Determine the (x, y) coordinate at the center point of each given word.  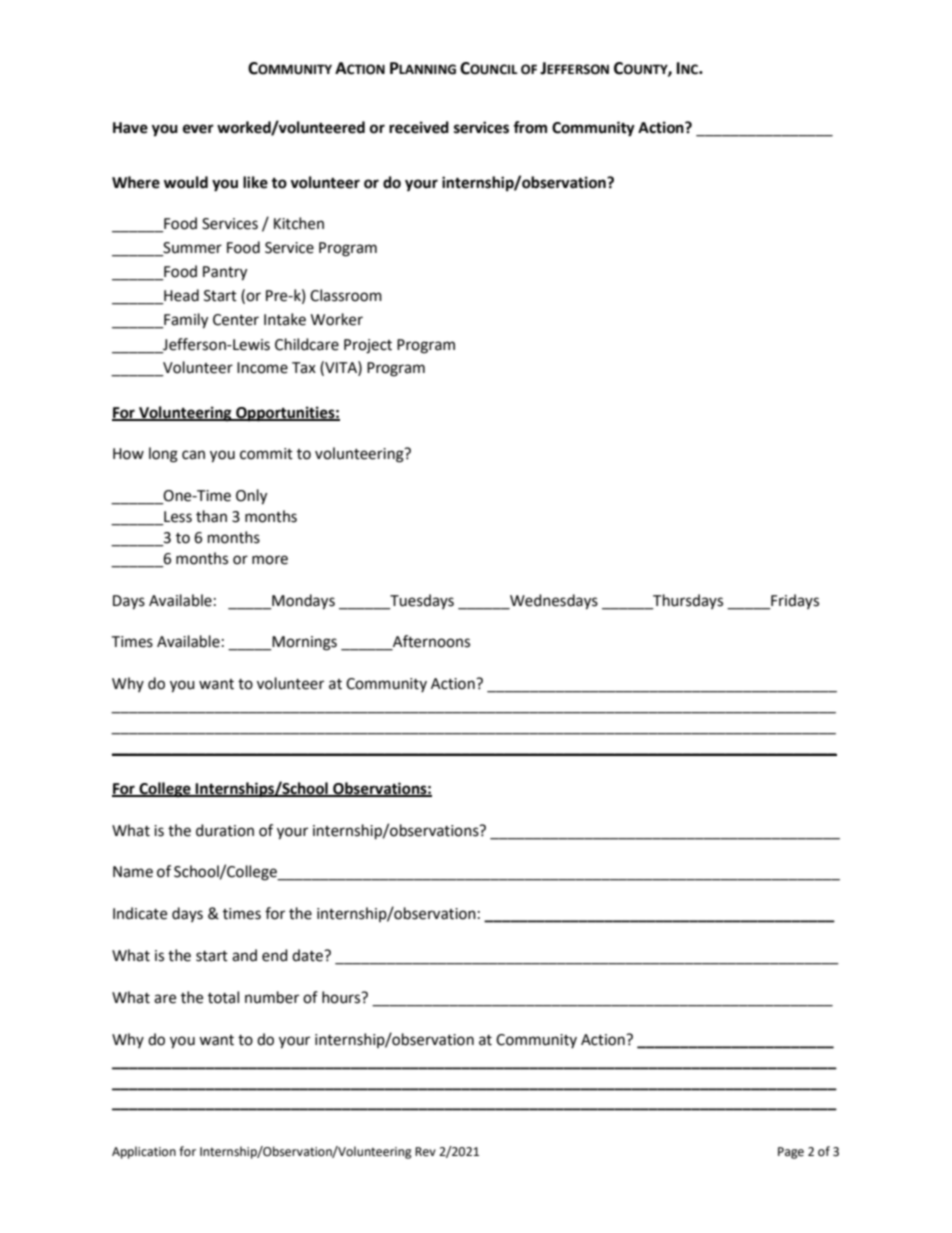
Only (251, 497)
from (530, 127)
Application (144, 1152)
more (270, 560)
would (186, 182)
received (419, 127)
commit (266, 454)
